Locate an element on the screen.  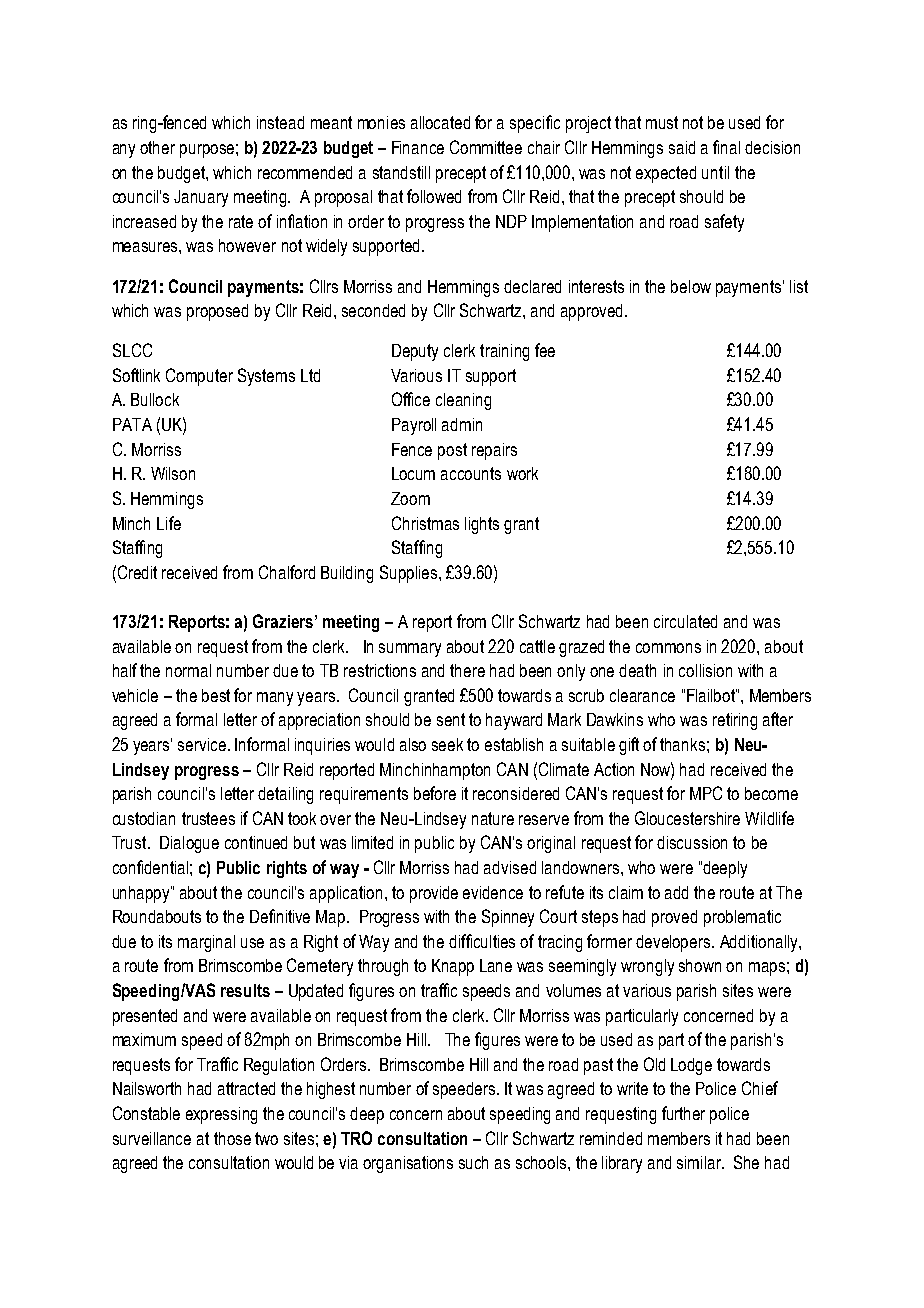
Committee is located at coordinates (486, 147).
